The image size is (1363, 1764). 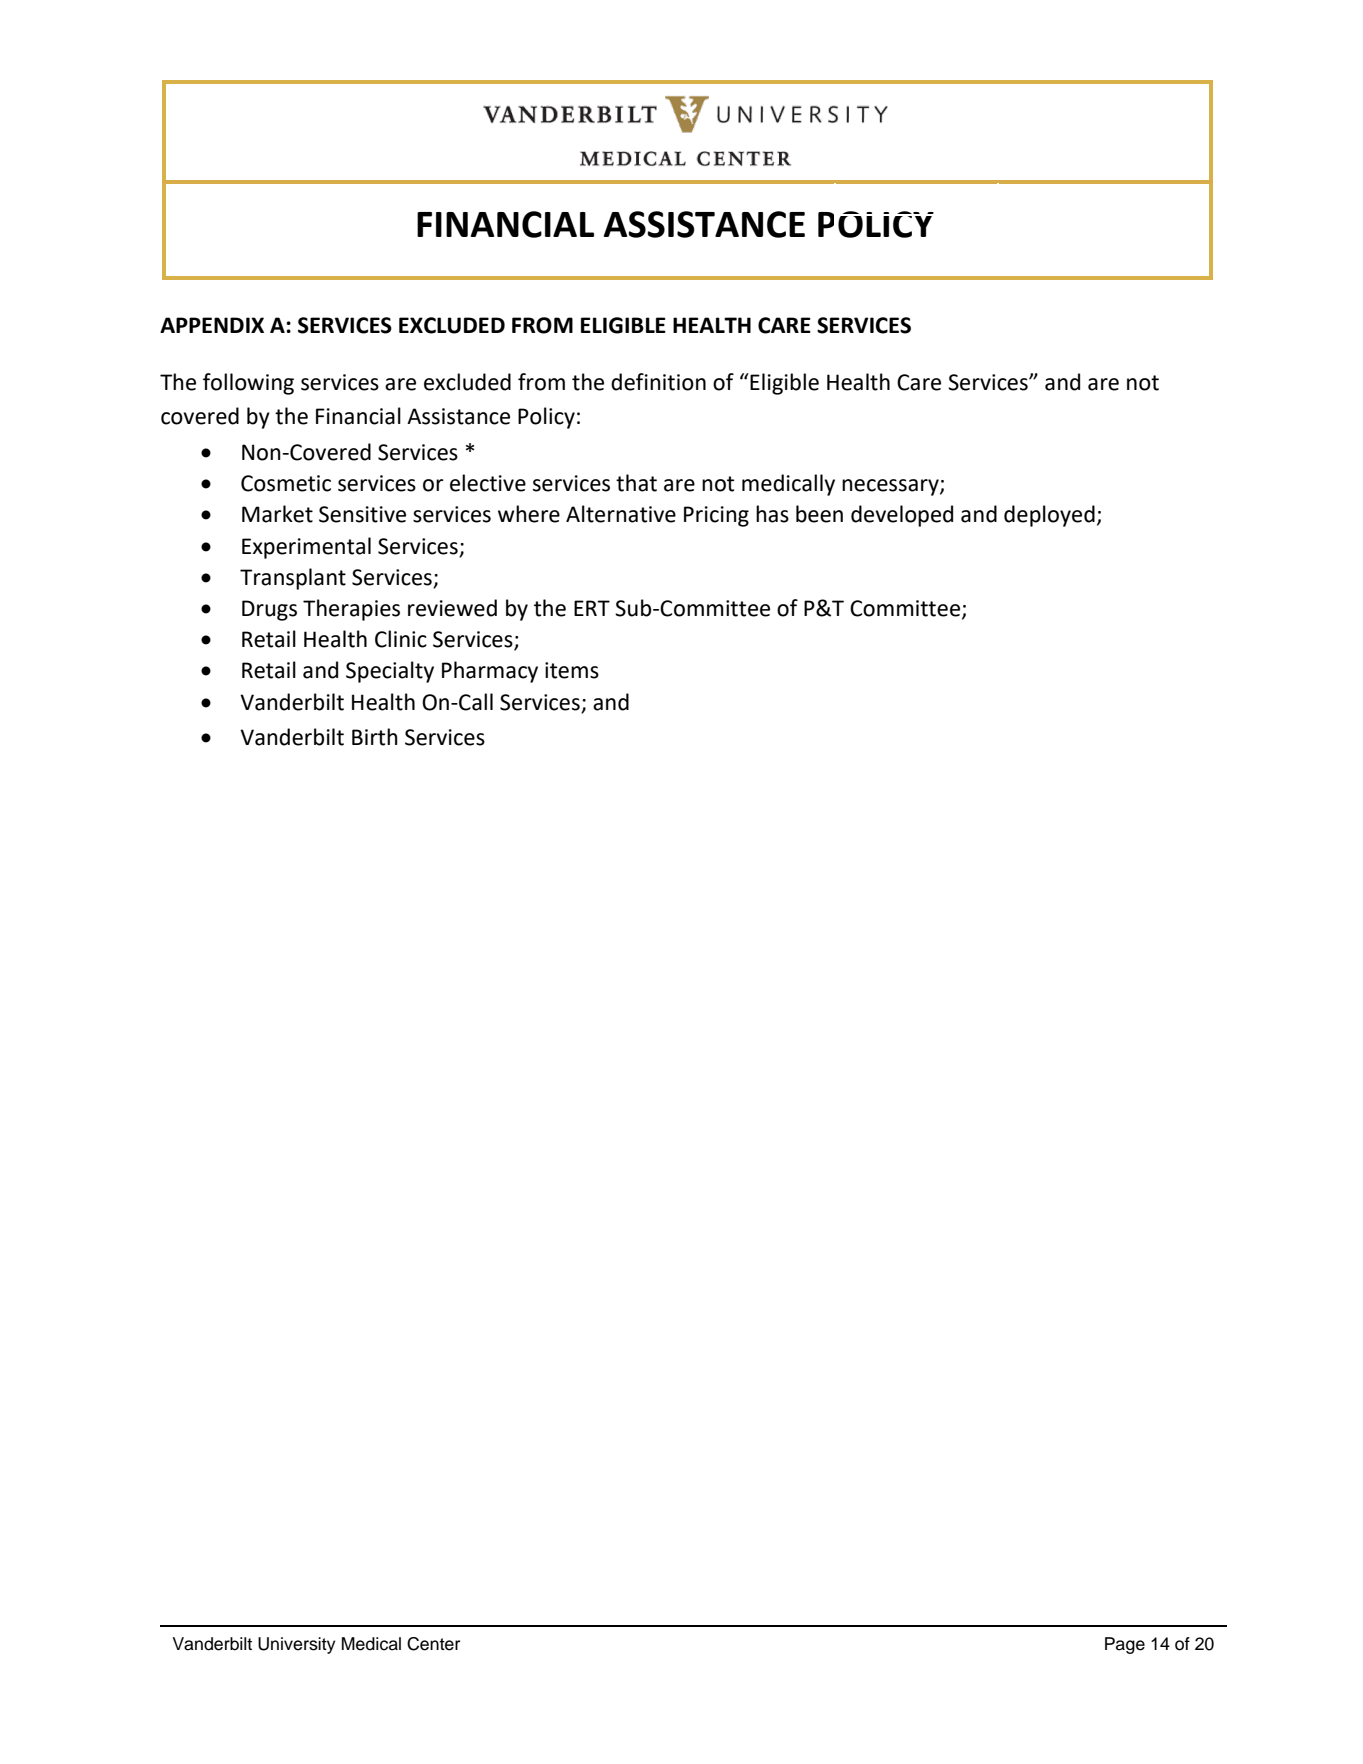 What do you see at coordinates (572, 670) in the document?
I see `items` at bounding box center [572, 670].
